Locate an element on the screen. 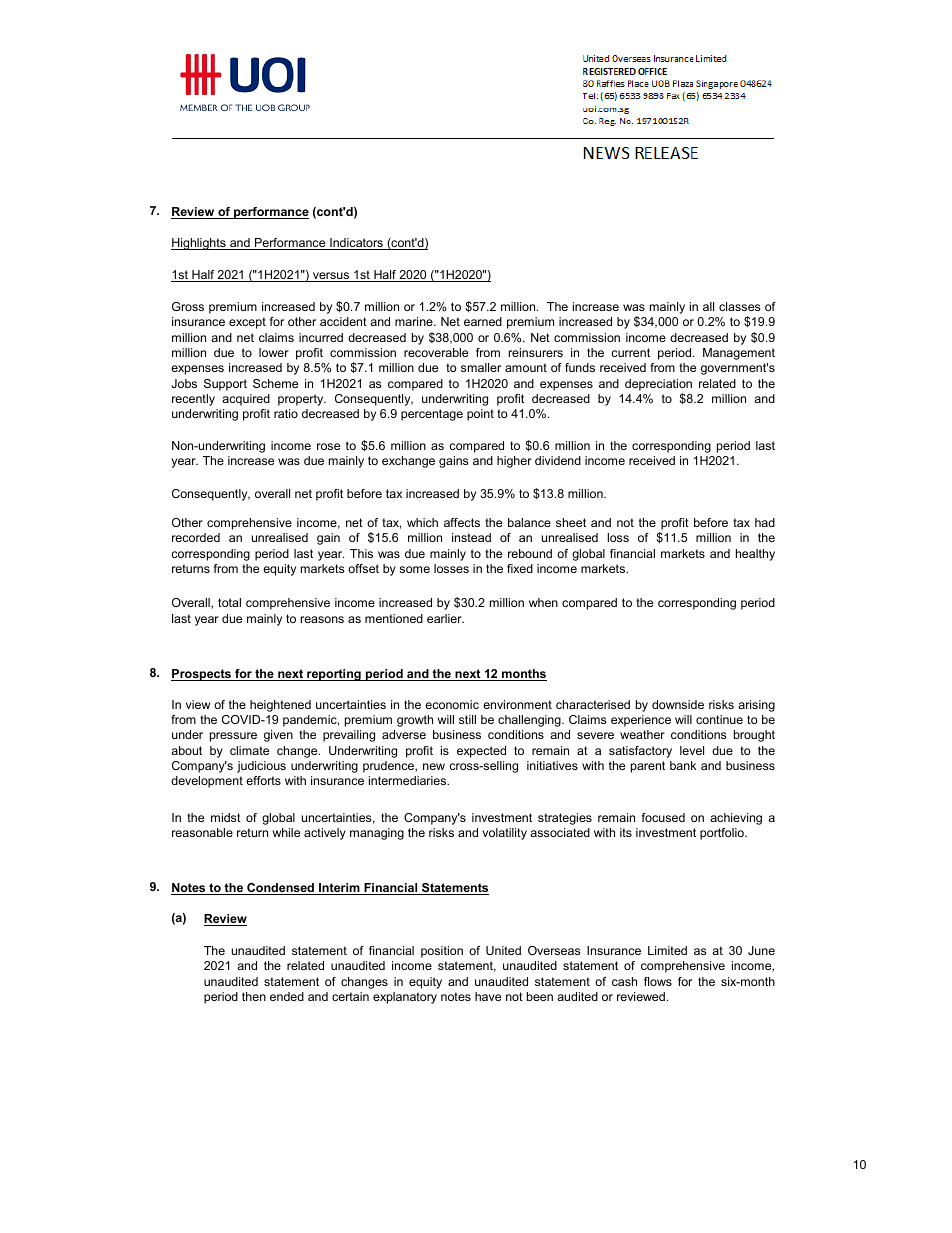  healthy is located at coordinates (755, 555).
